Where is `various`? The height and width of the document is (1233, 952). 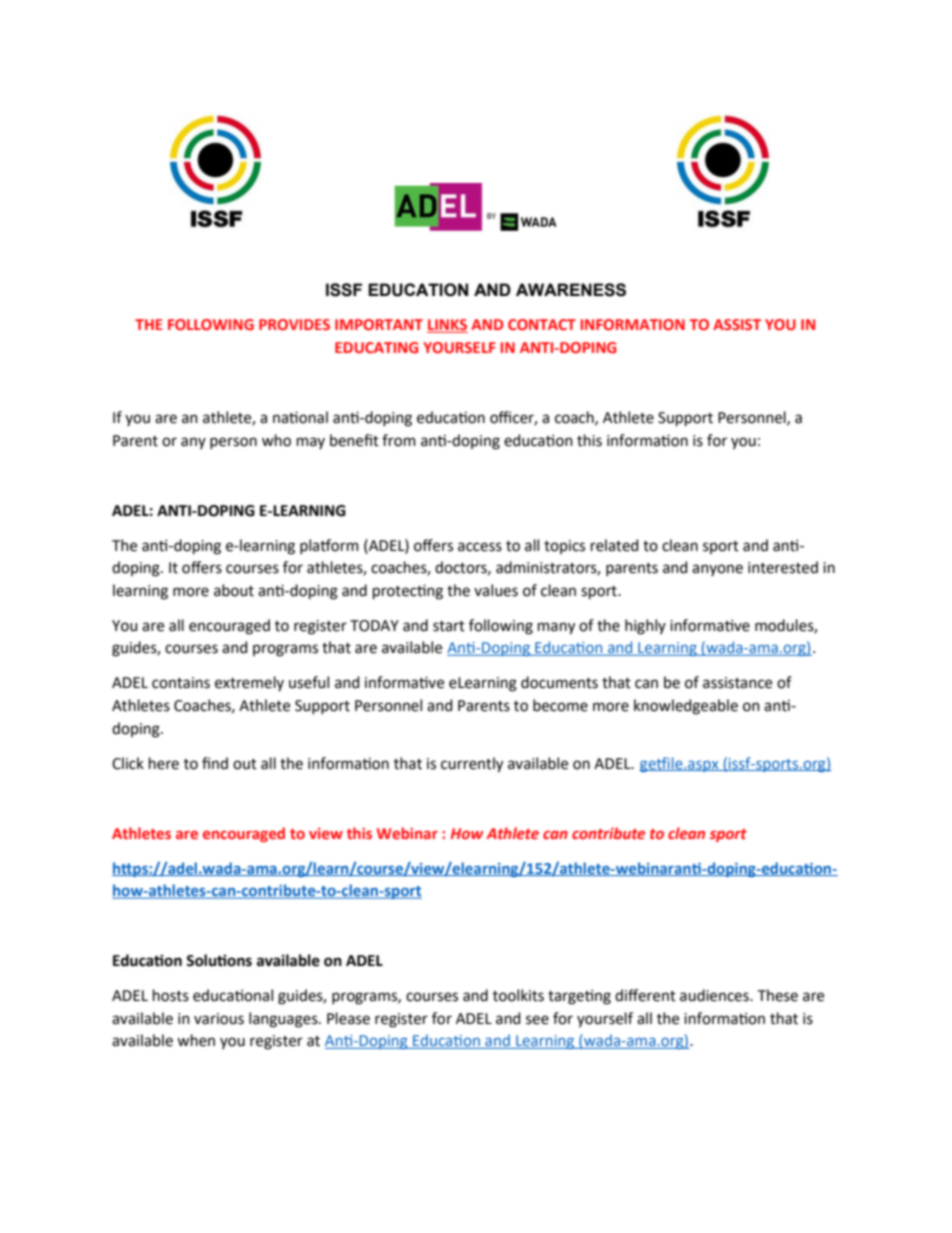
various is located at coordinates (219, 1019).
